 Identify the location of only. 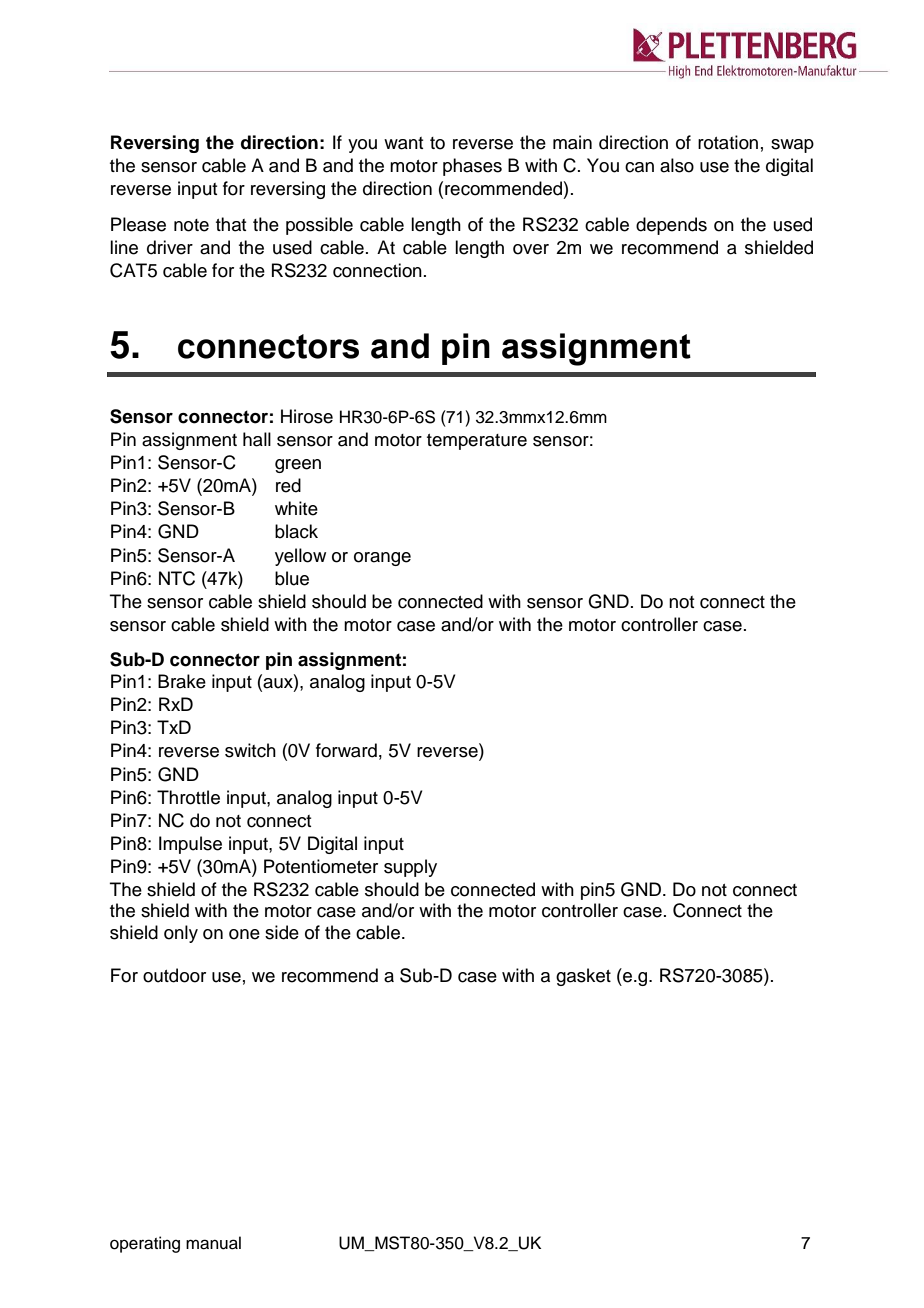
(181, 934).
